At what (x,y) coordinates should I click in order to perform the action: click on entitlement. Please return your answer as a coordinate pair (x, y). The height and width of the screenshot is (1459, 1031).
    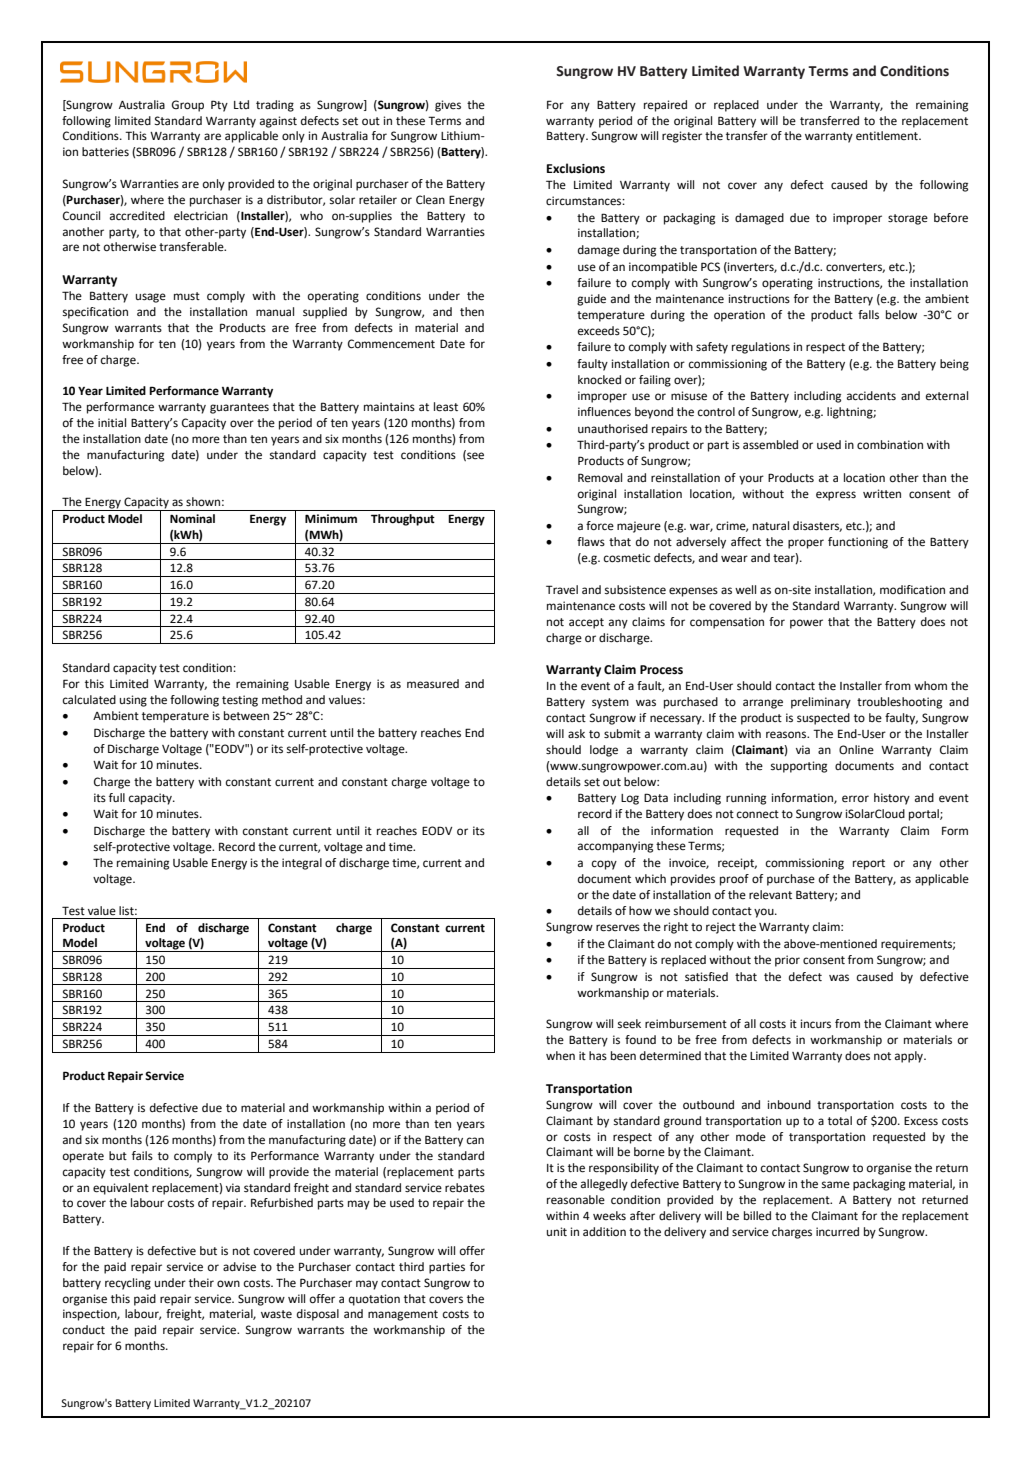
    Looking at the image, I should click on (888, 136).
